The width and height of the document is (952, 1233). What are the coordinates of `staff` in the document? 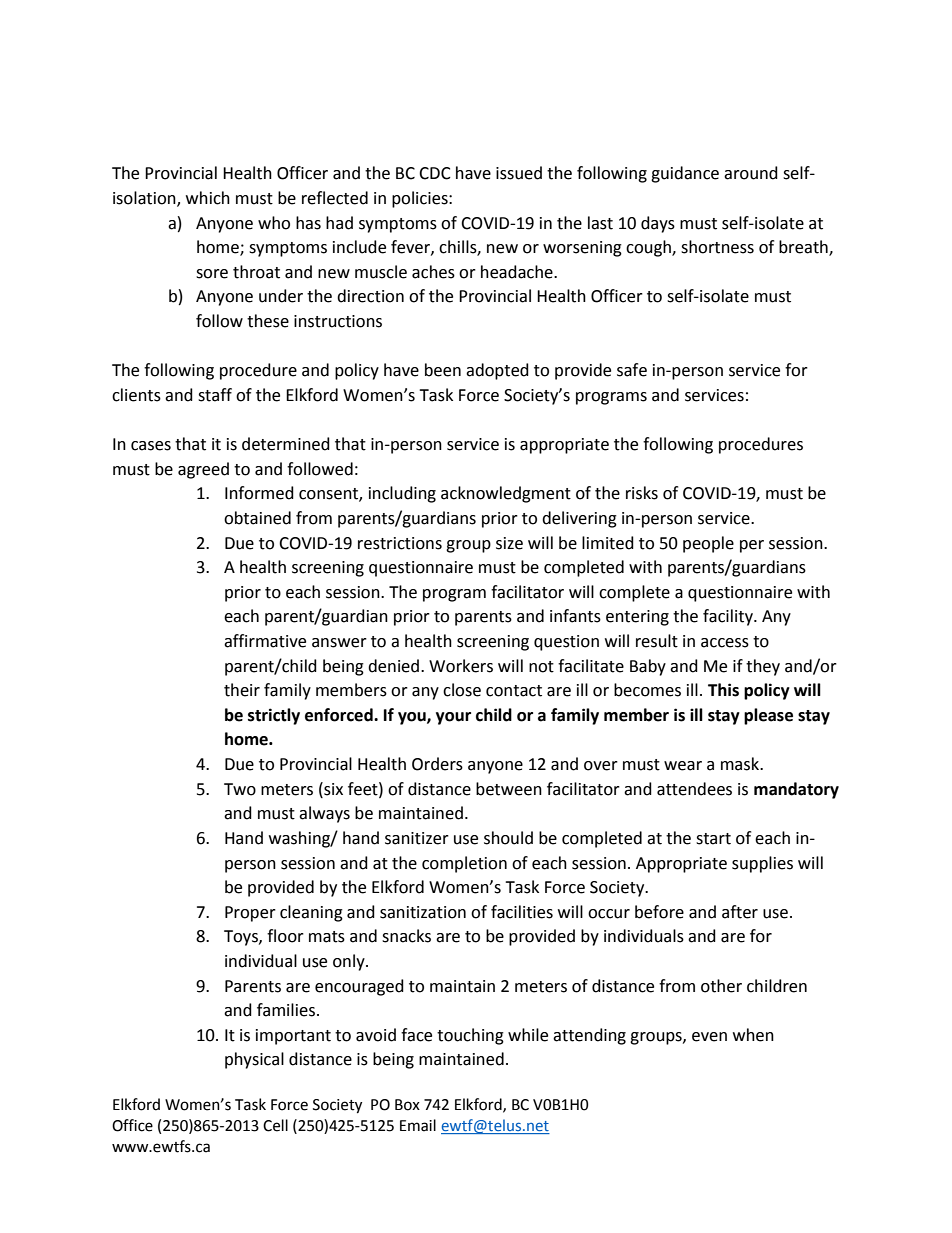 It's located at (215, 395).
